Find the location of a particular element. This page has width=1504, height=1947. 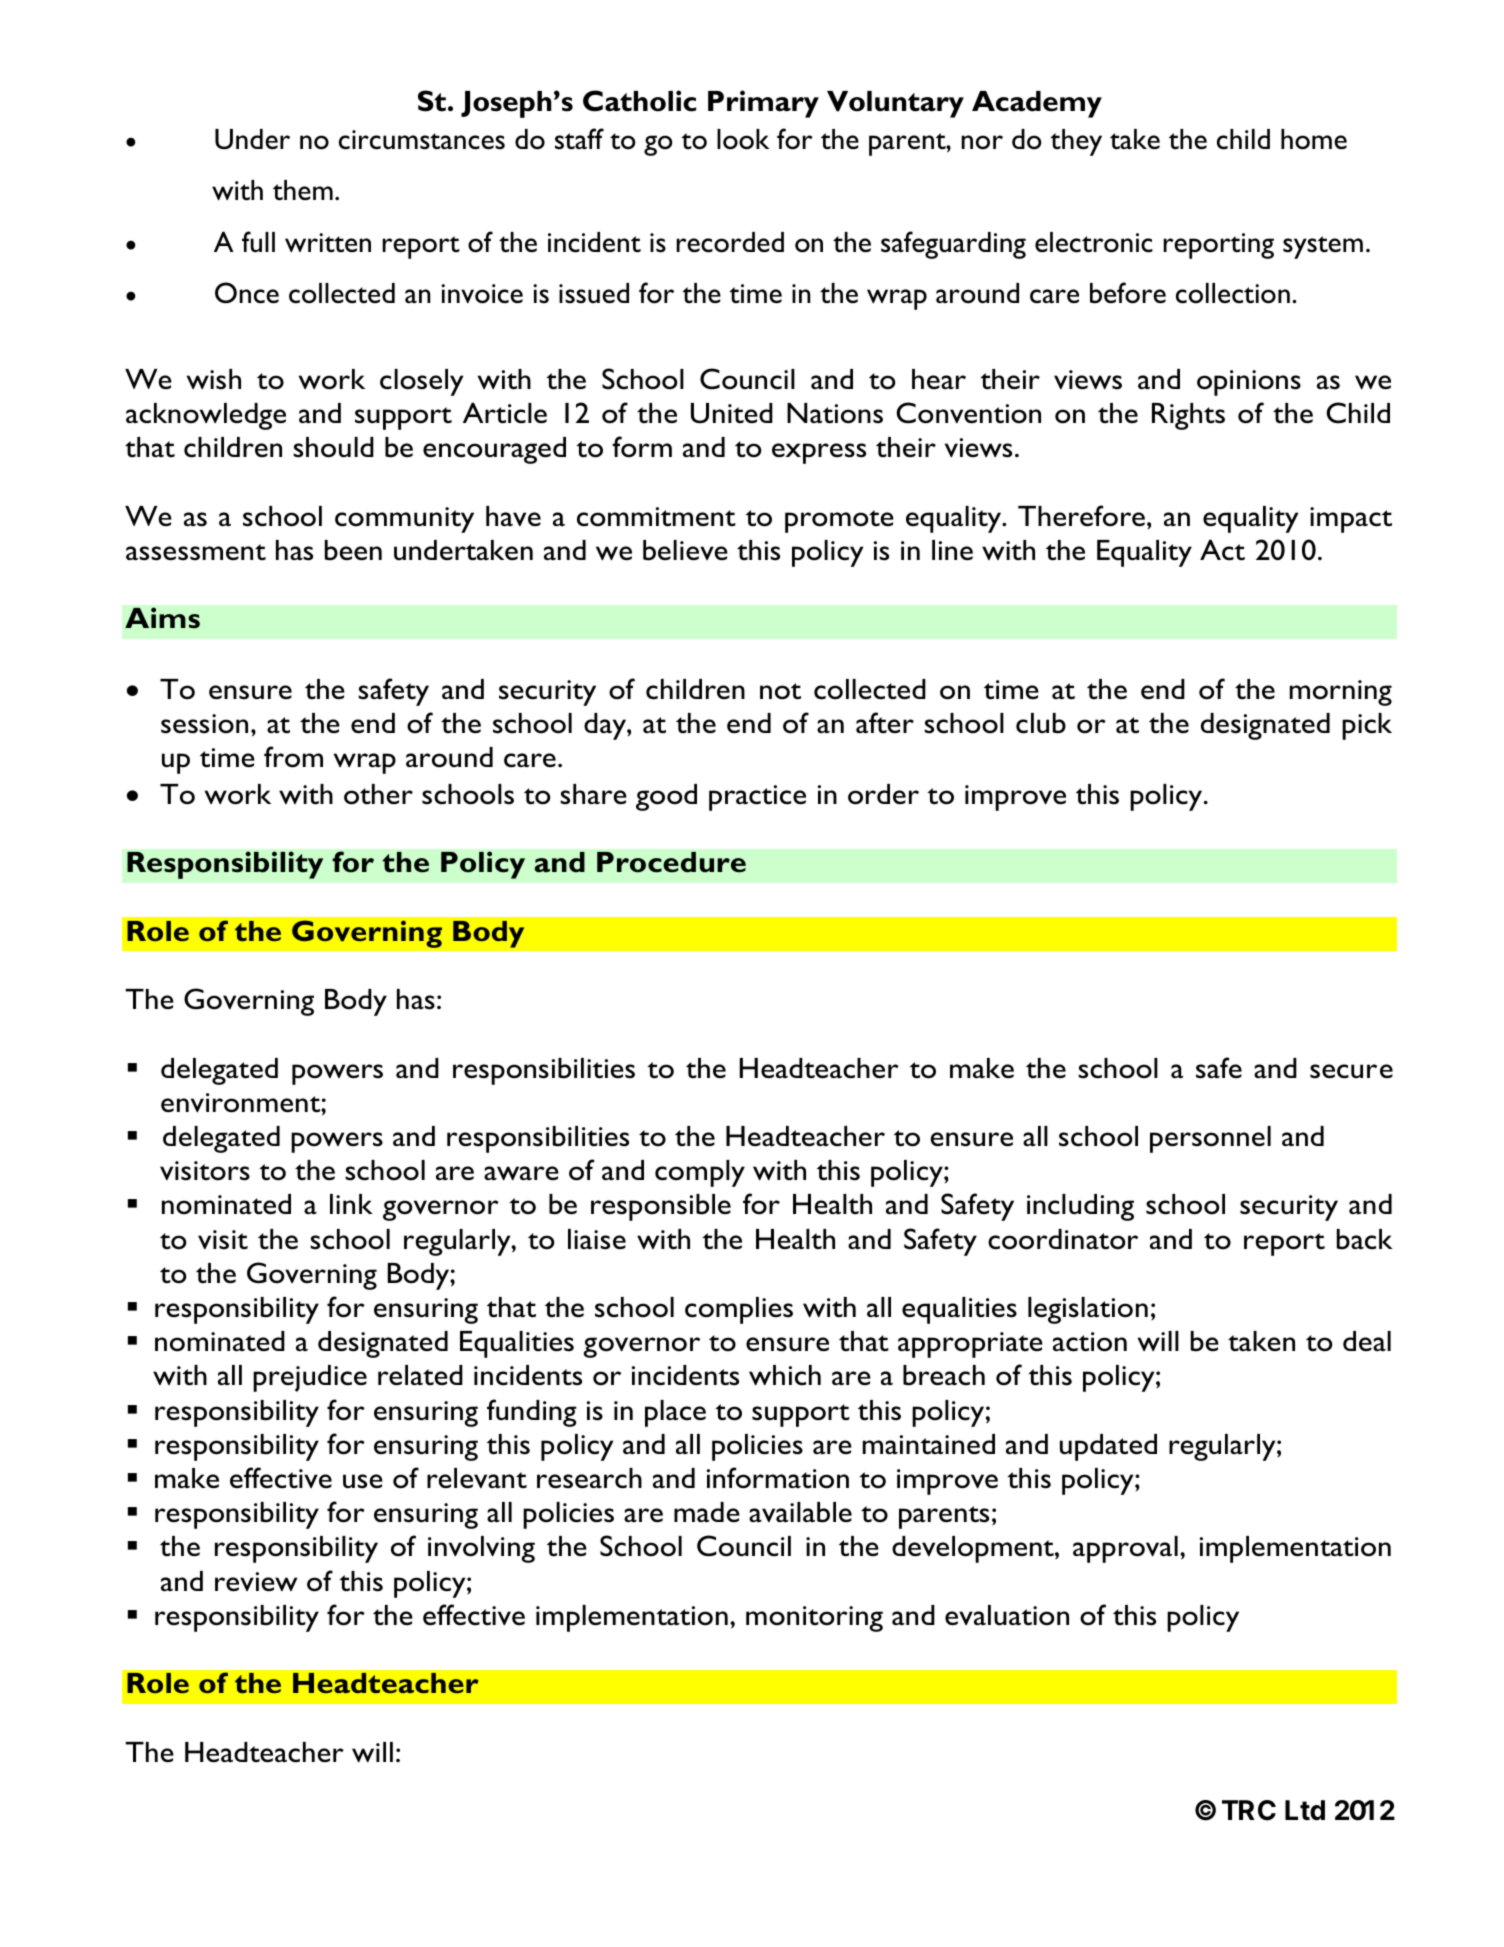

impact is located at coordinates (1351, 520).
